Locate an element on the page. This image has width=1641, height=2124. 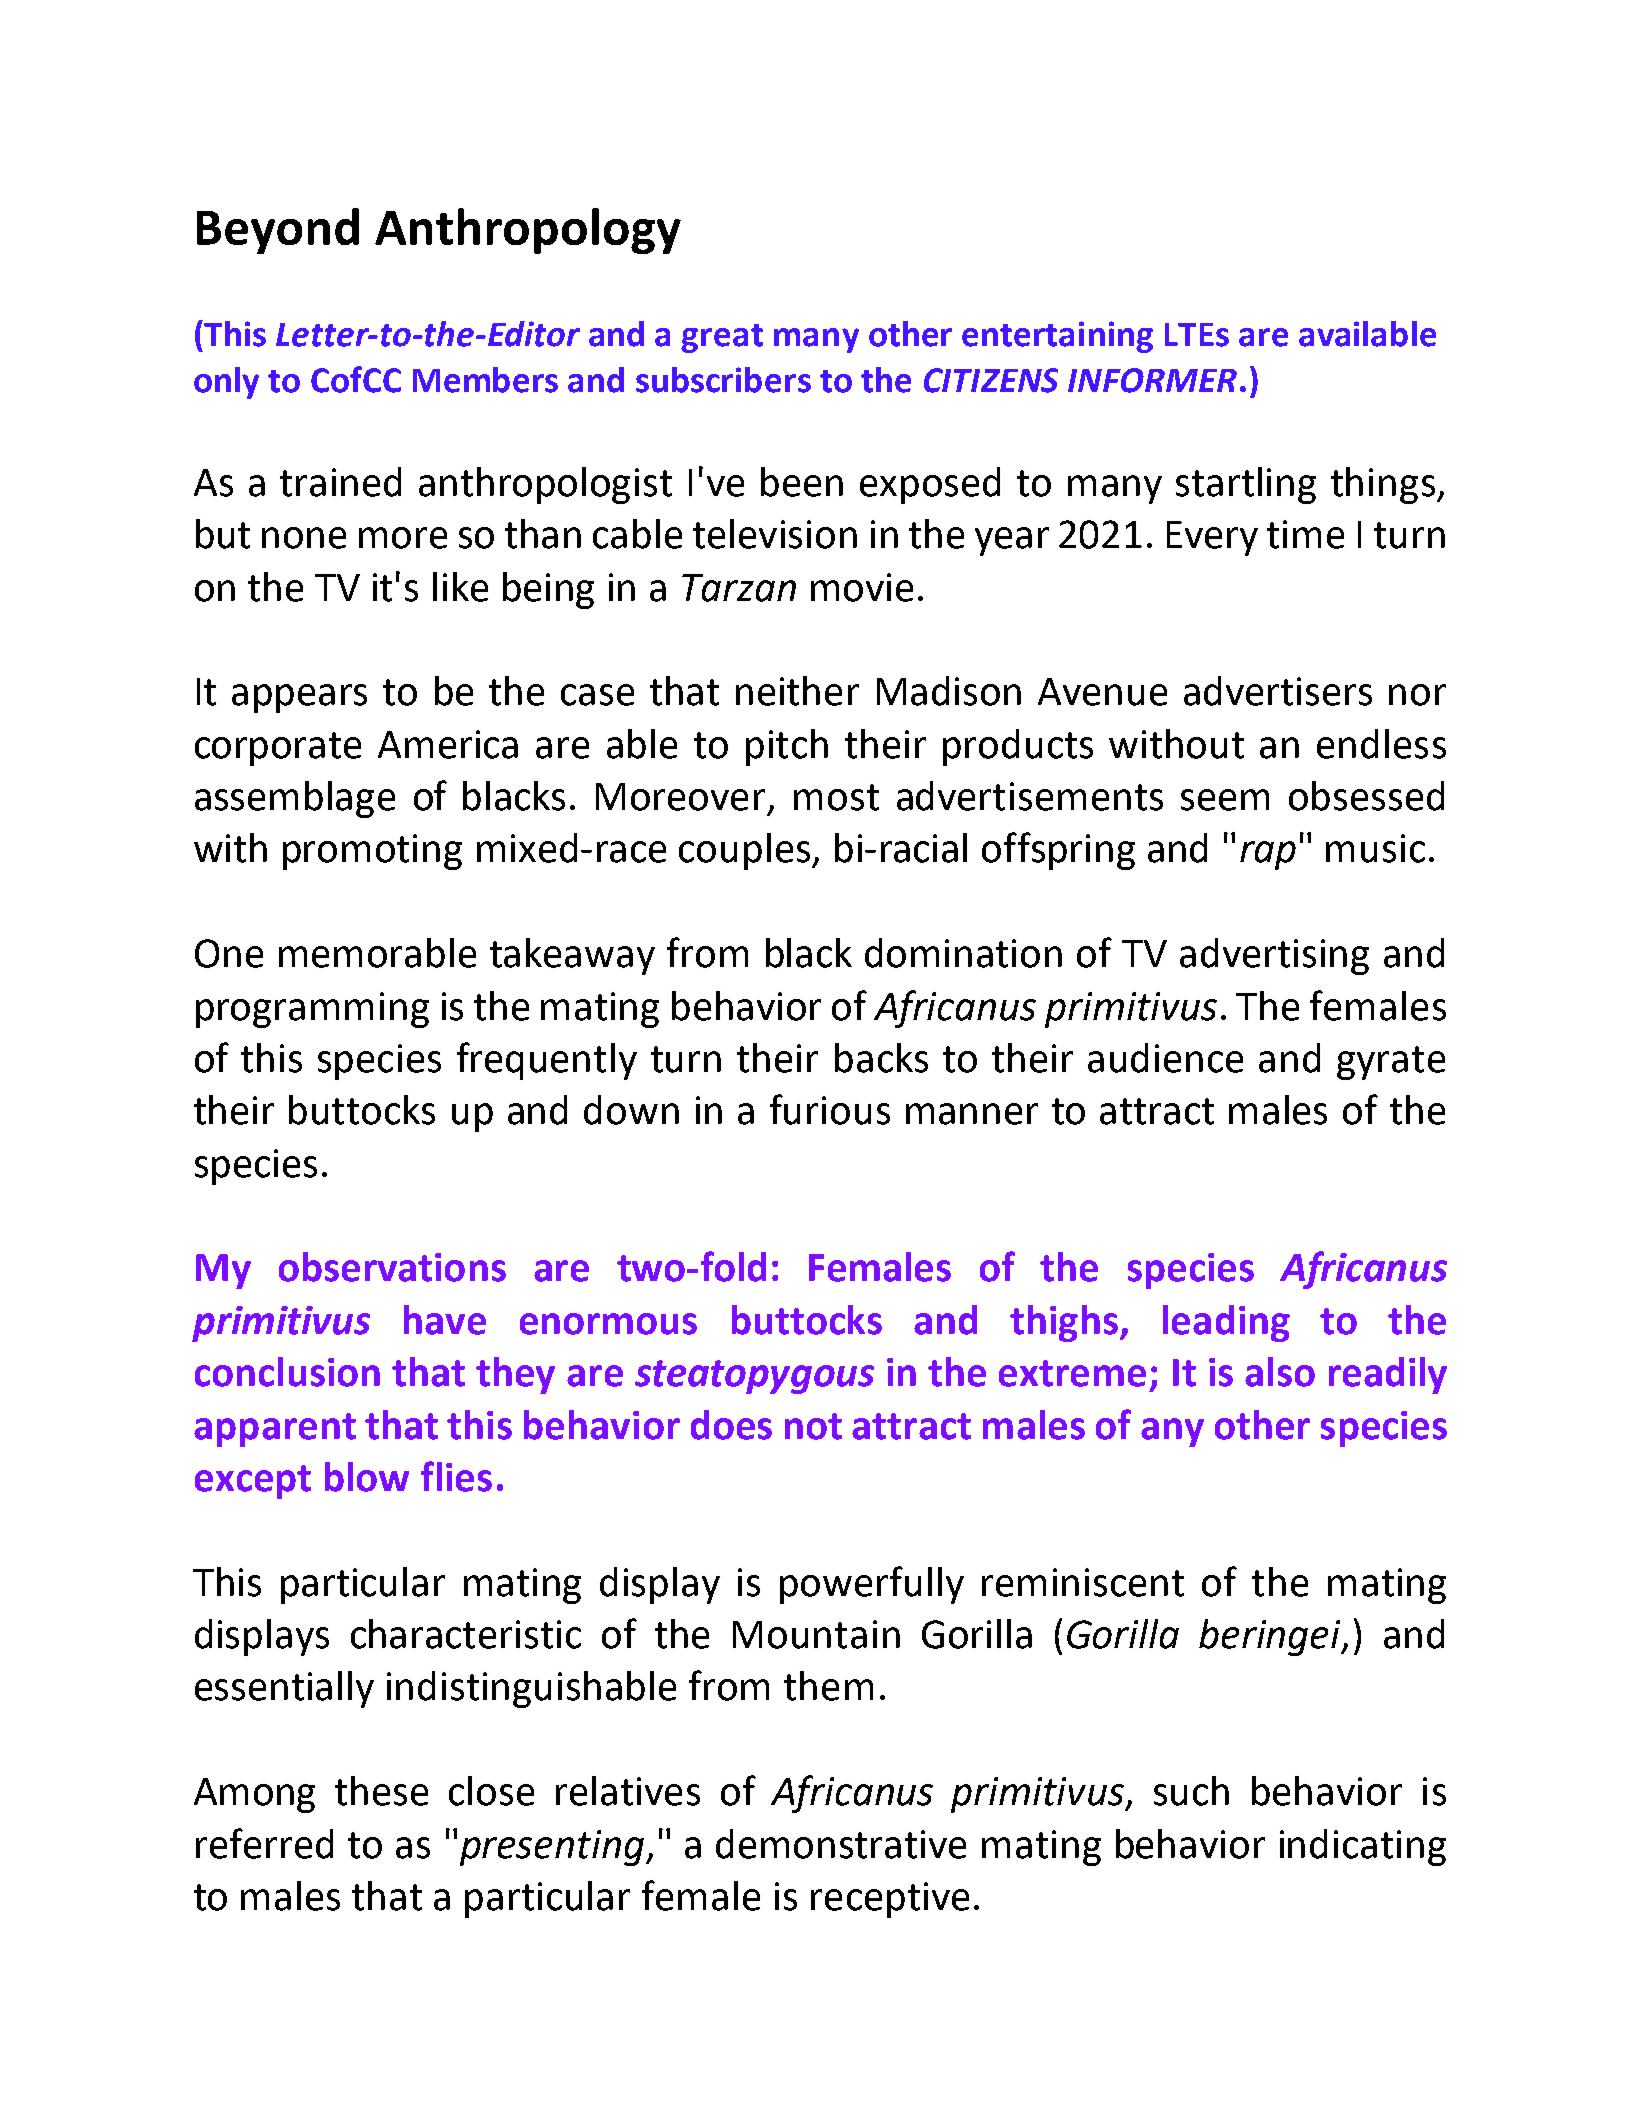
these is located at coordinates (381, 1791).
